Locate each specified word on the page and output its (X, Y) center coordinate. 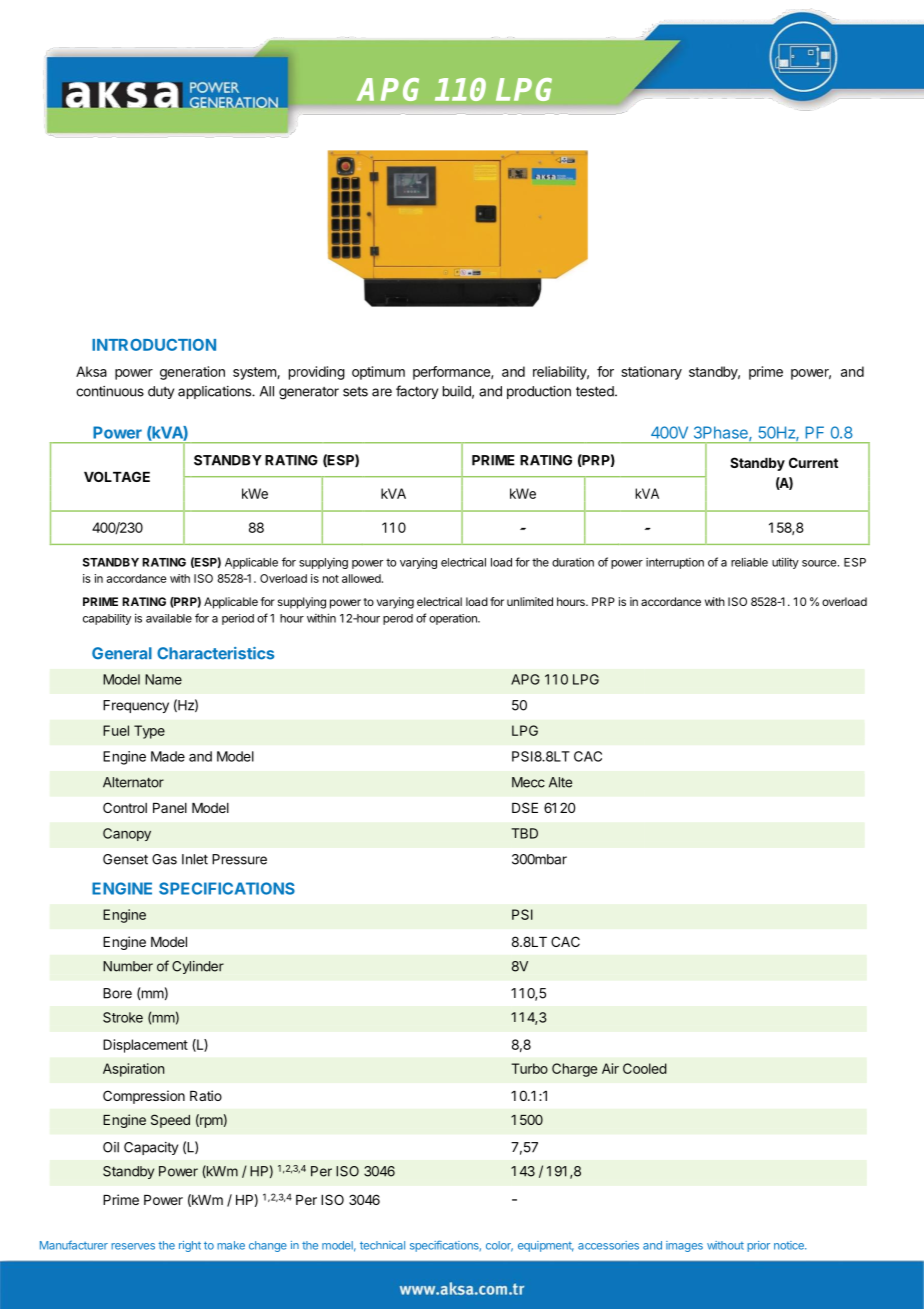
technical (382, 1245)
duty (161, 392)
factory (417, 392)
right (190, 1246)
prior (758, 1246)
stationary (651, 373)
